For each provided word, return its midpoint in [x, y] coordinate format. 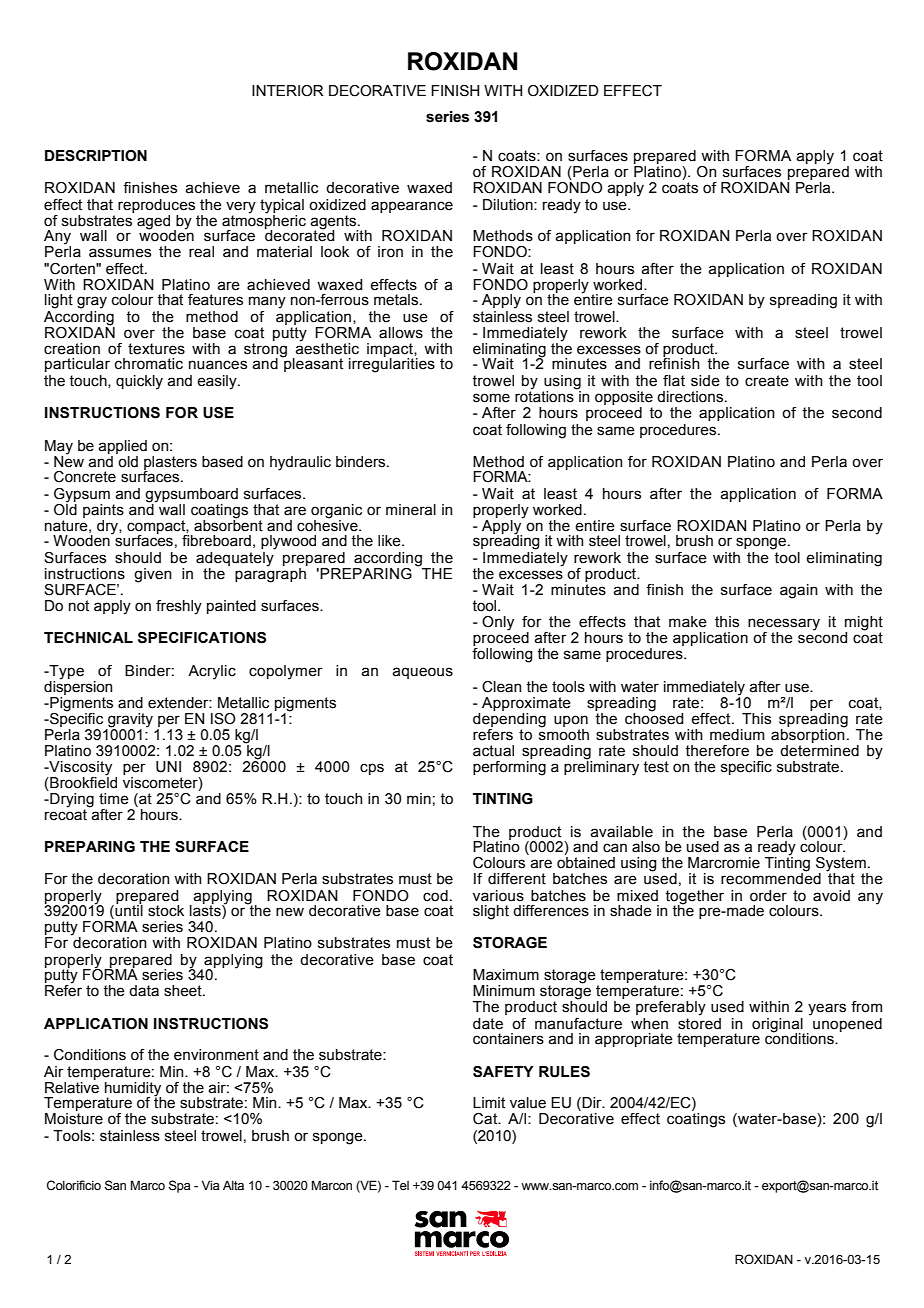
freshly [179, 607]
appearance [412, 207]
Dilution [509, 205]
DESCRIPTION [96, 156]
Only [498, 623]
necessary [784, 624]
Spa [180, 1186]
